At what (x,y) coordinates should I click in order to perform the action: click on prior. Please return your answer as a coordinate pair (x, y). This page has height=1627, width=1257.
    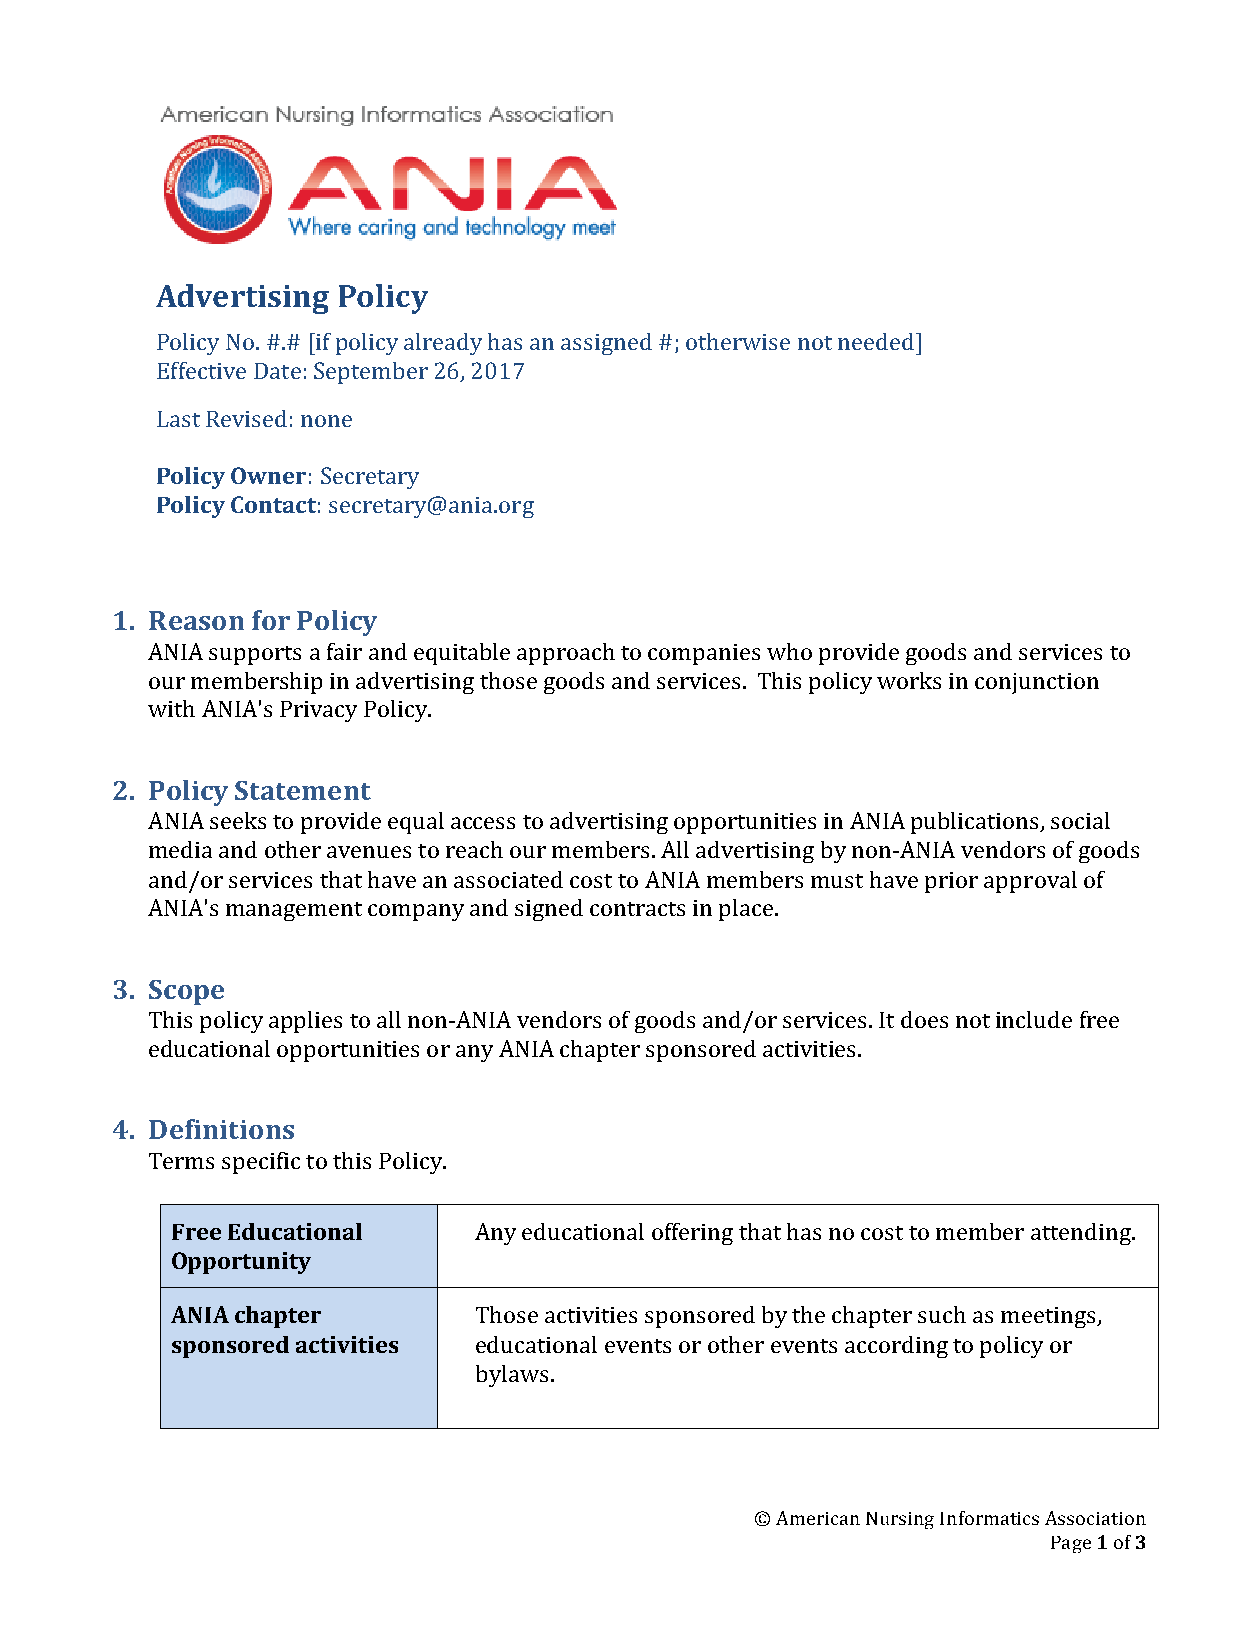
    Looking at the image, I should click on (951, 882).
